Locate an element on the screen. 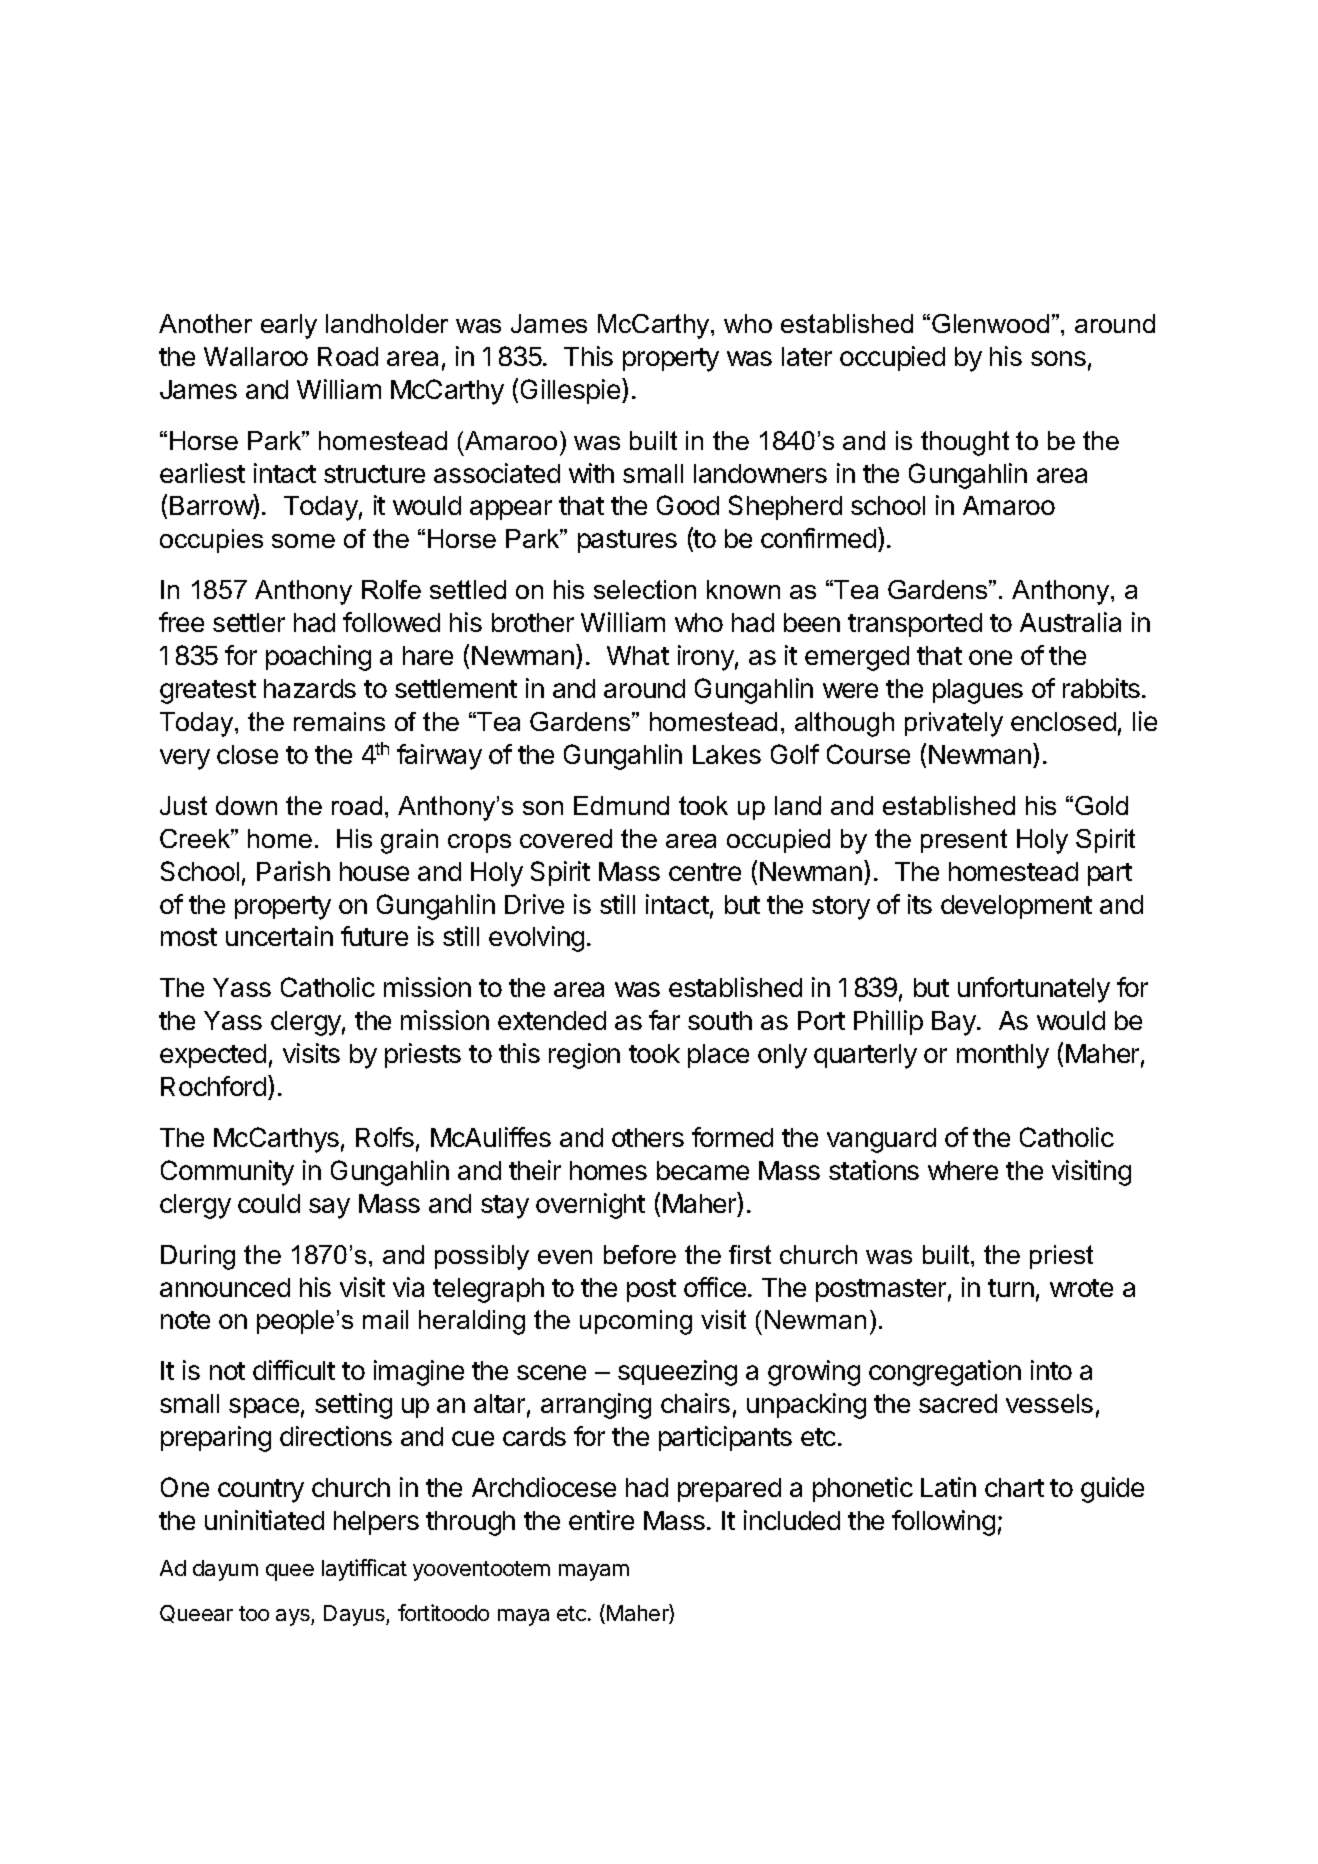  sons is located at coordinates (1058, 358).
